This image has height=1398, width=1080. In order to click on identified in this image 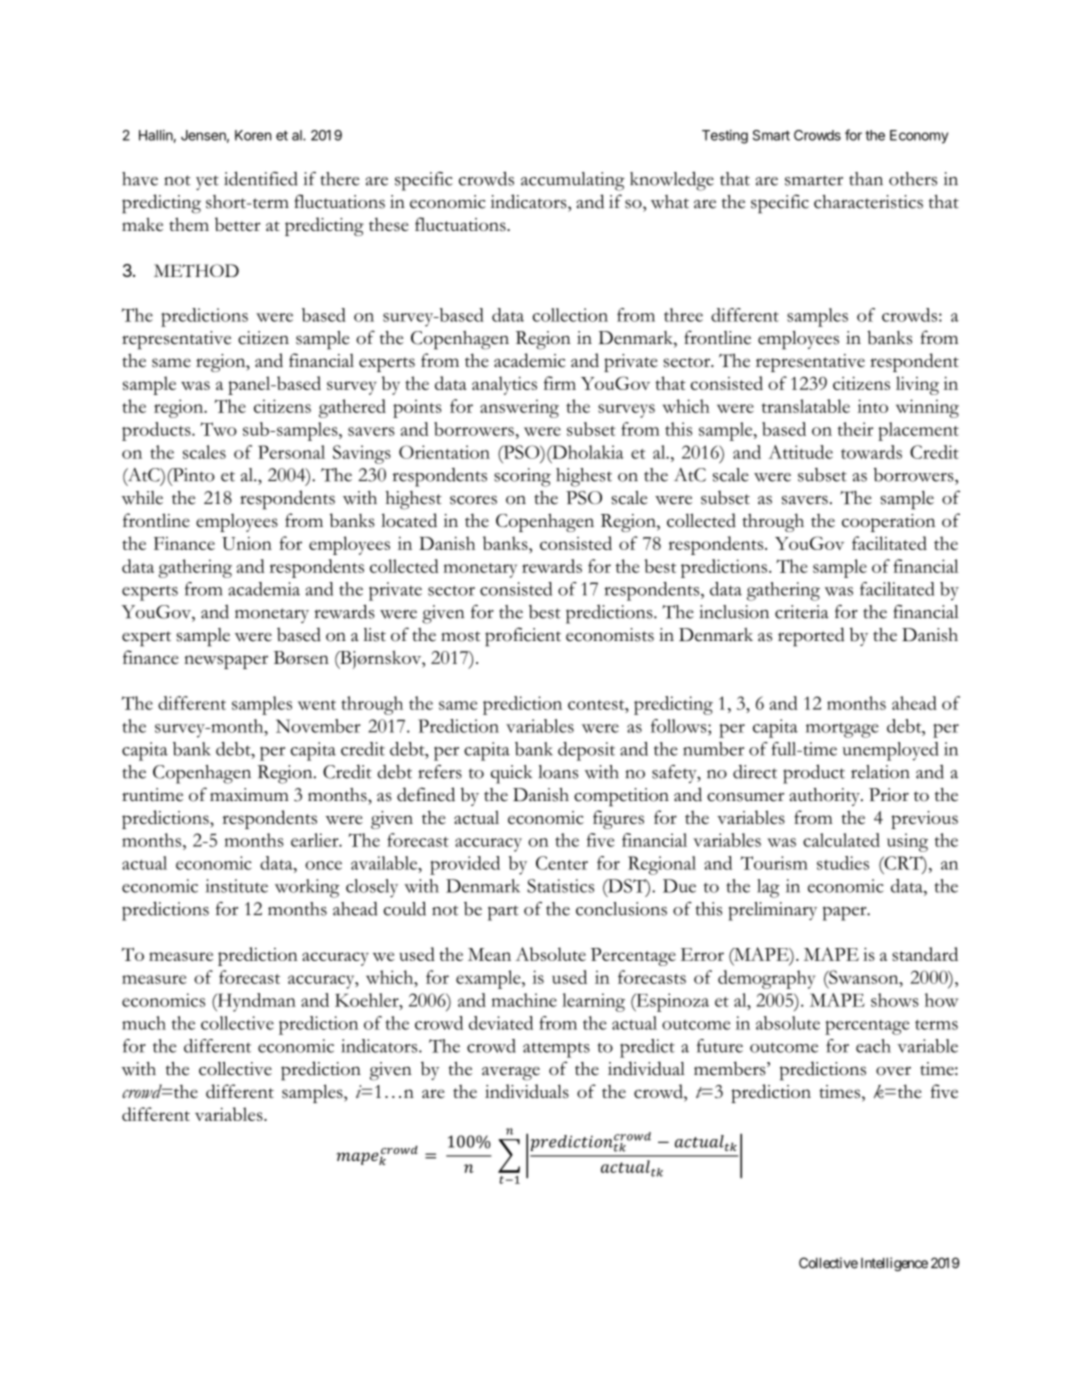, I will do `click(261, 178)`.
